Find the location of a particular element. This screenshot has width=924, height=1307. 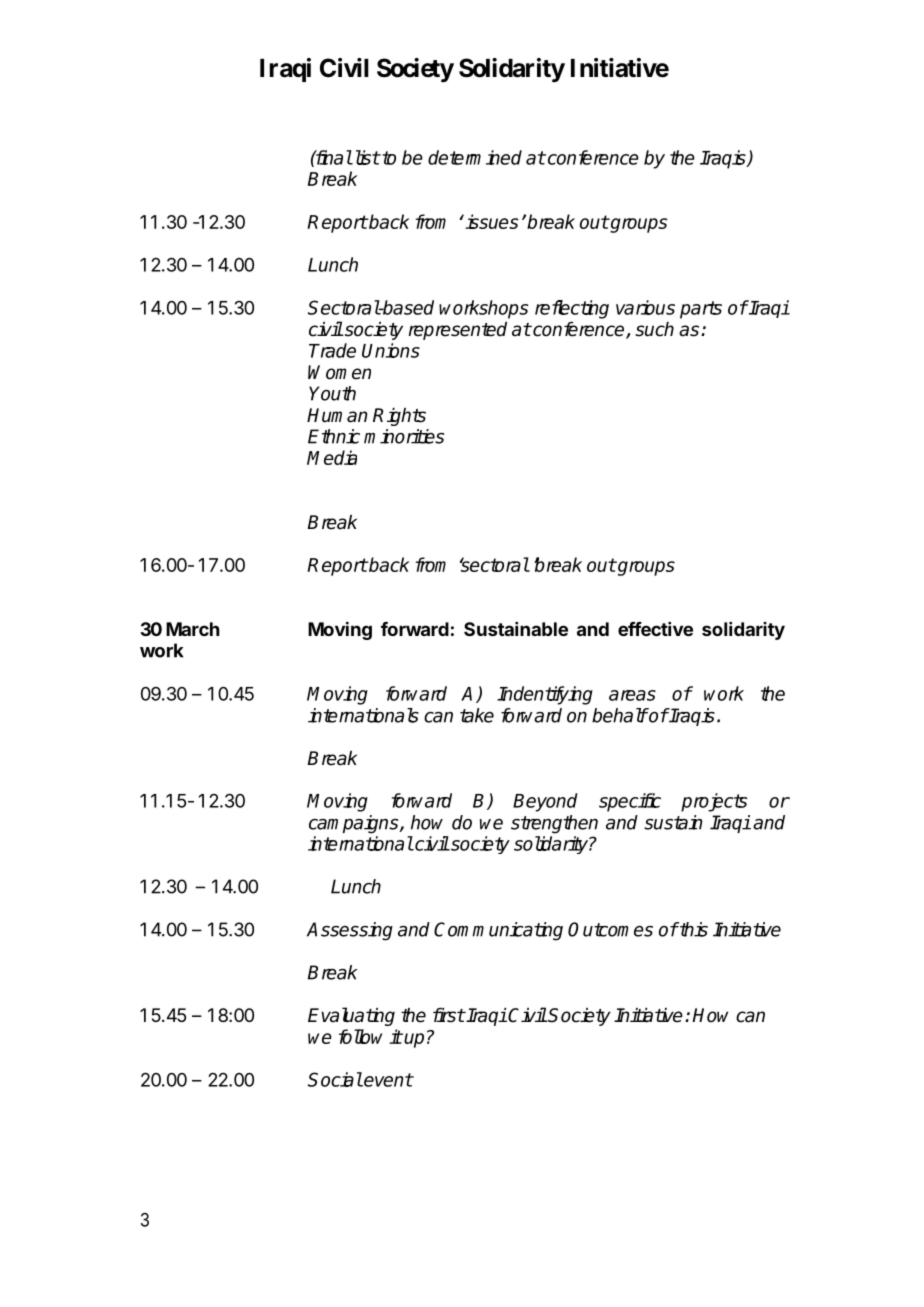

take is located at coordinates (477, 715).
